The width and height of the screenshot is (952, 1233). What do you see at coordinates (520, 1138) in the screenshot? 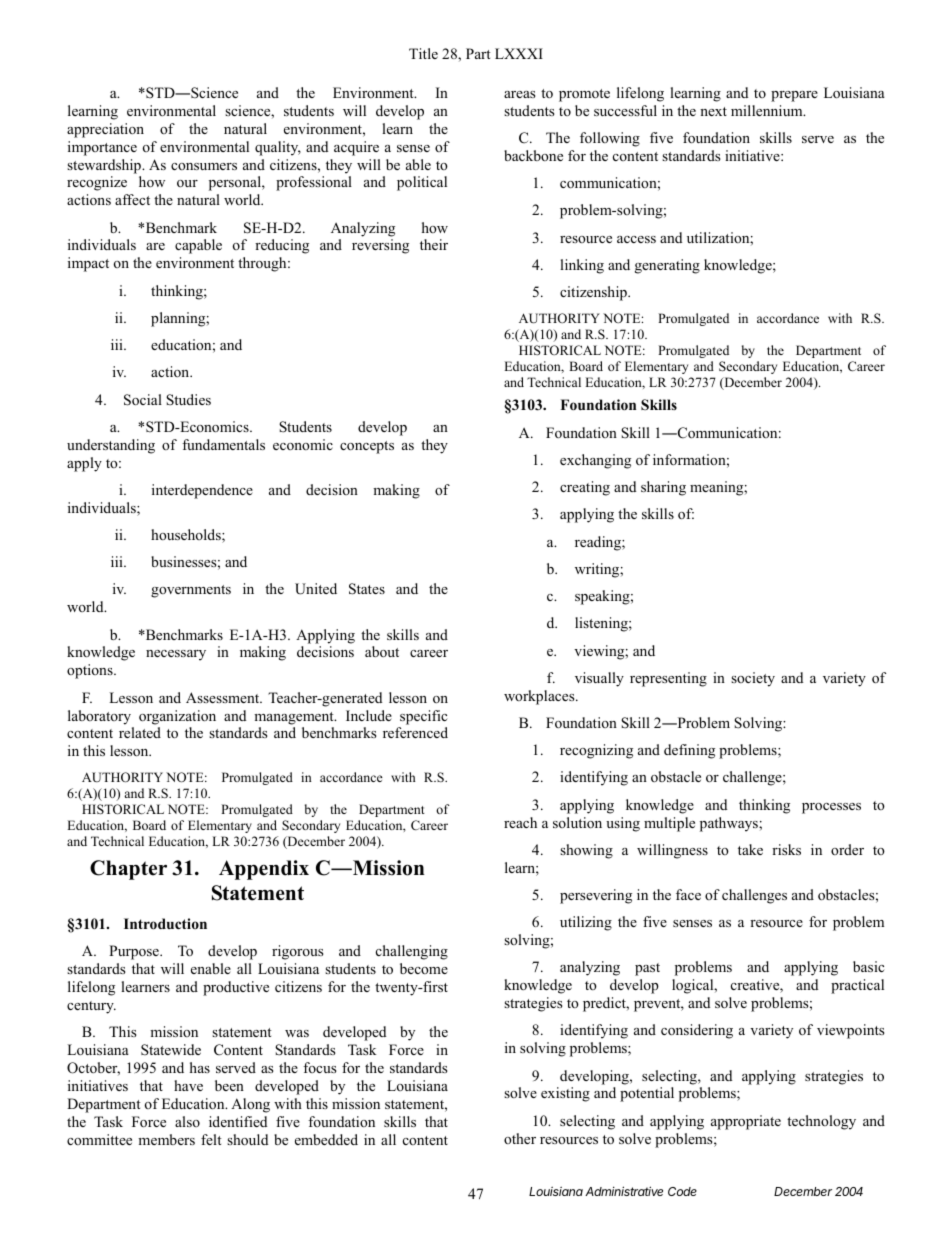
I see `other` at bounding box center [520, 1138].
